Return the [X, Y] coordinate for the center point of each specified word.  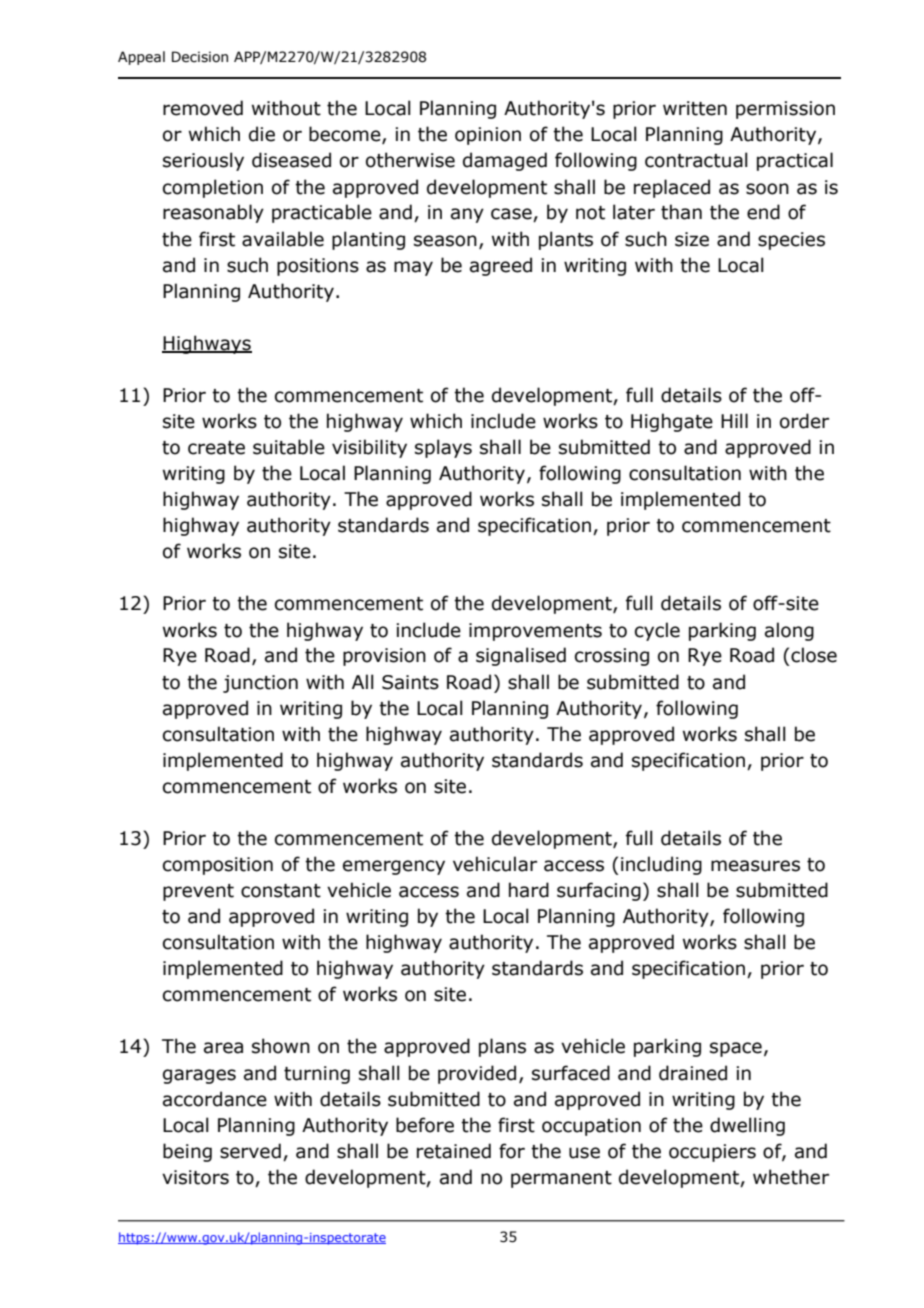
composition [218, 866]
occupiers [712, 1153]
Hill [734, 420]
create [216, 448]
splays [443, 448]
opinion [488, 136]
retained [454, 1151]
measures [755, 866]
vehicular [495, 864]
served [250, 1151]
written [695, 108]
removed [203, 108]
